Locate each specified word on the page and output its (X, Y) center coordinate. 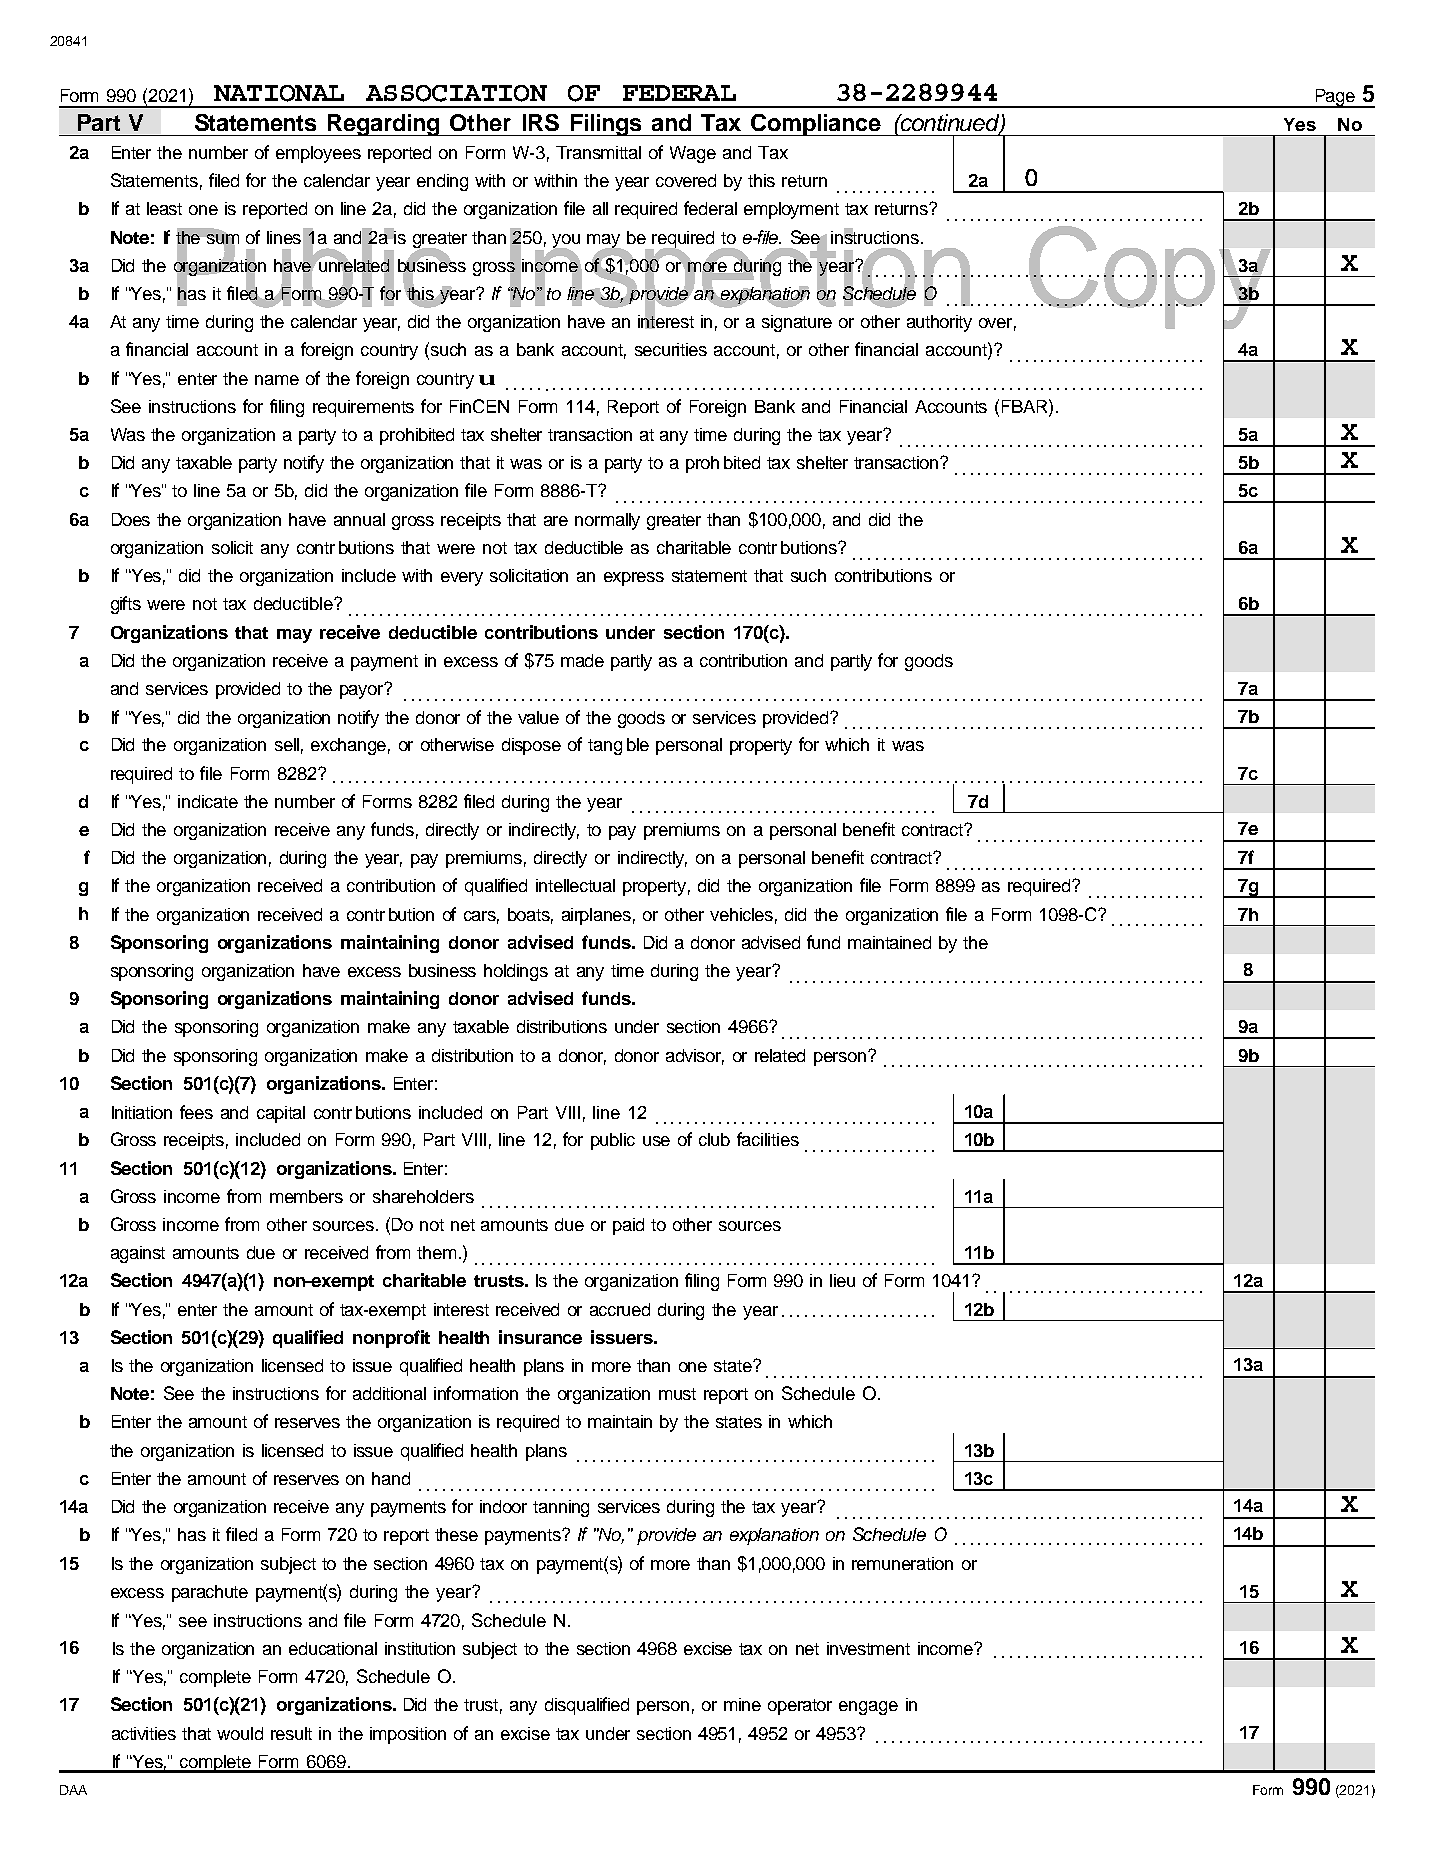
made (582, 660)
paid (628, 1226)
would (240, 1733)
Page (1335, 98)
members (306, 1196)
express (634, 579)
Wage (693, 154)
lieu (842, 1280)
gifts (126, 605)
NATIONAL (279, 93)
